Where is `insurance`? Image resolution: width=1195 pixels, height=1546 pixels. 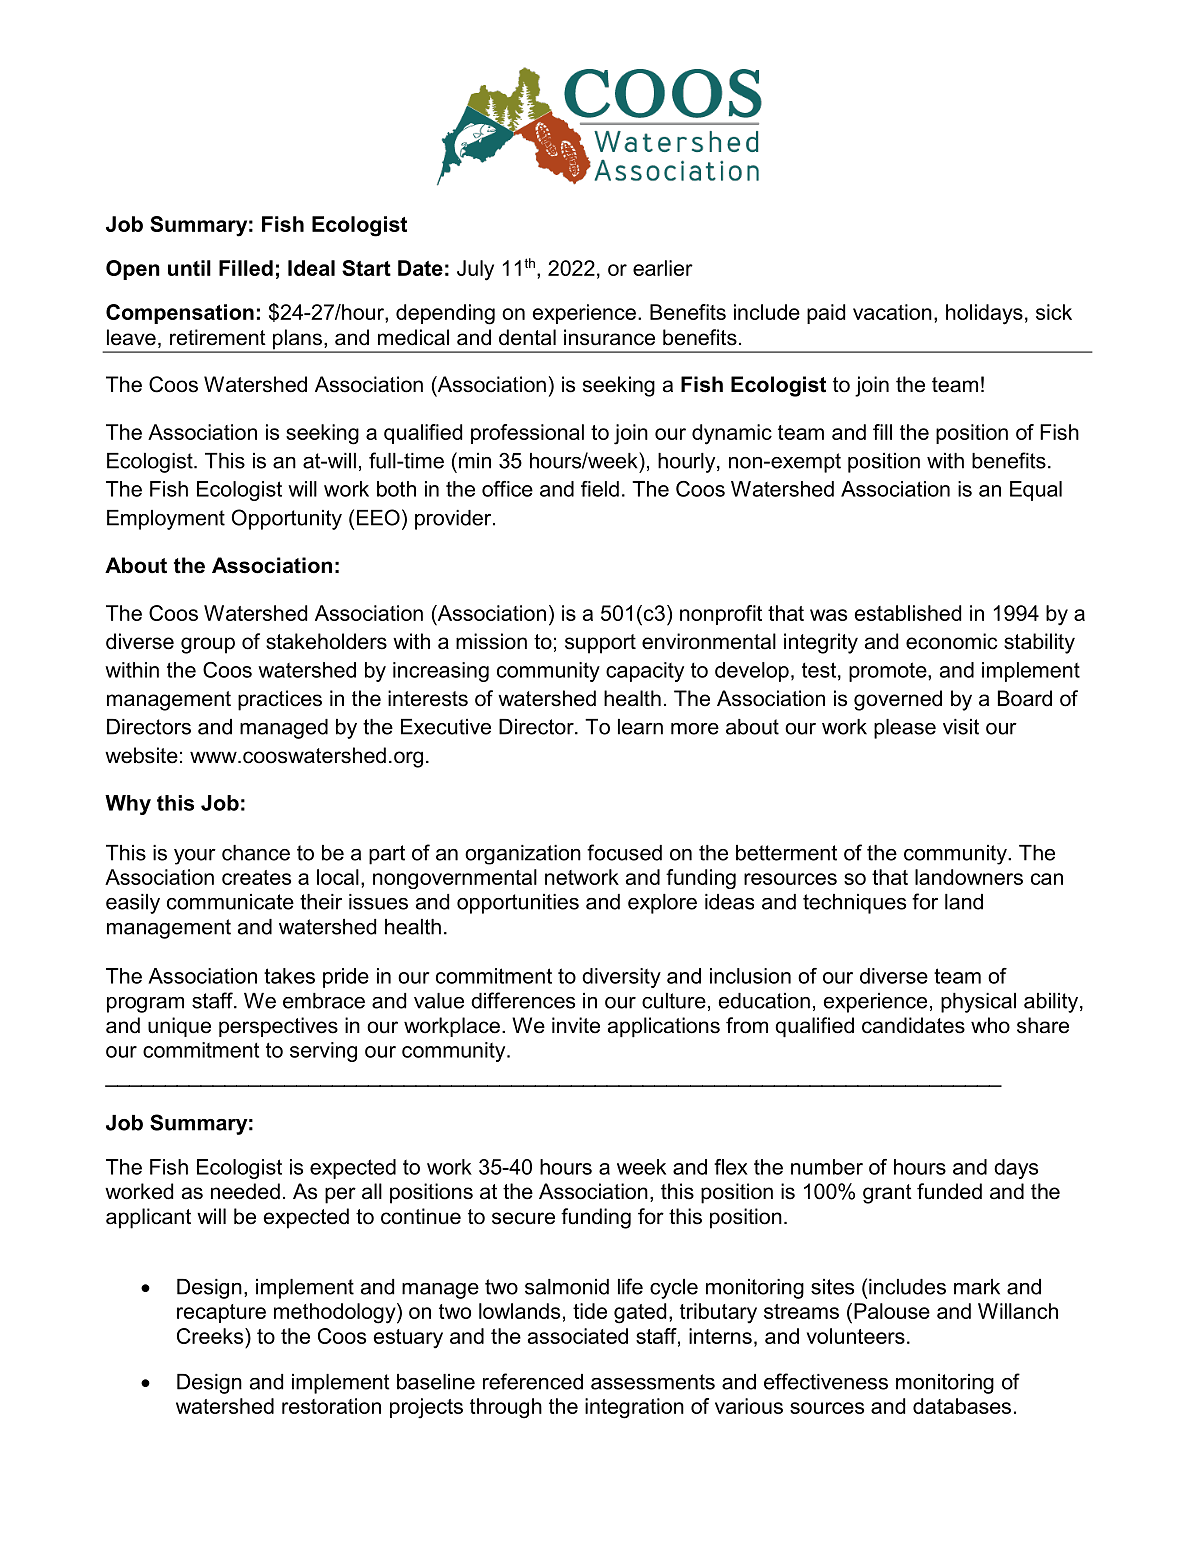
insurance is located at coordinates (609, 337).
